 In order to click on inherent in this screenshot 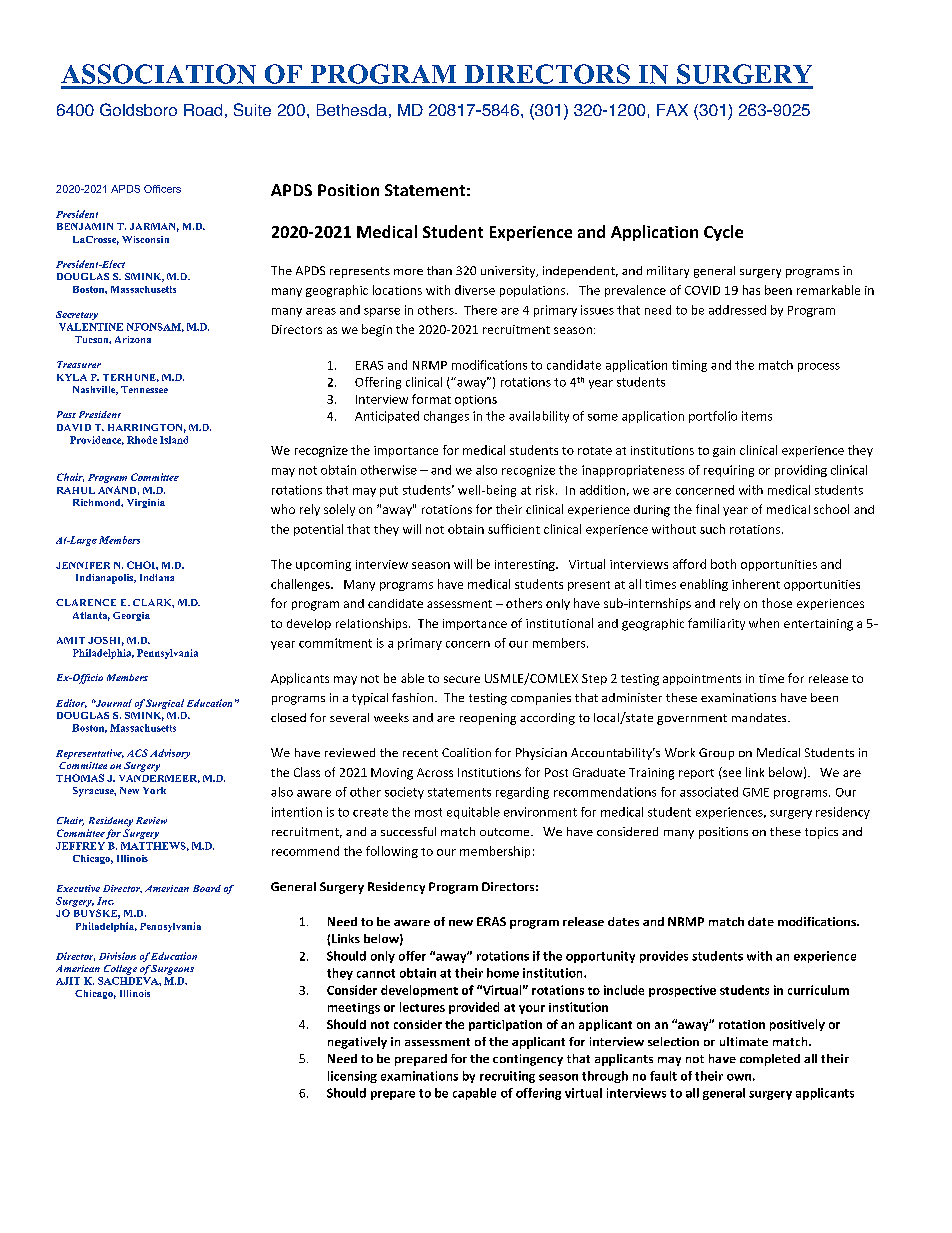, I will do `click(756, 584)`.
